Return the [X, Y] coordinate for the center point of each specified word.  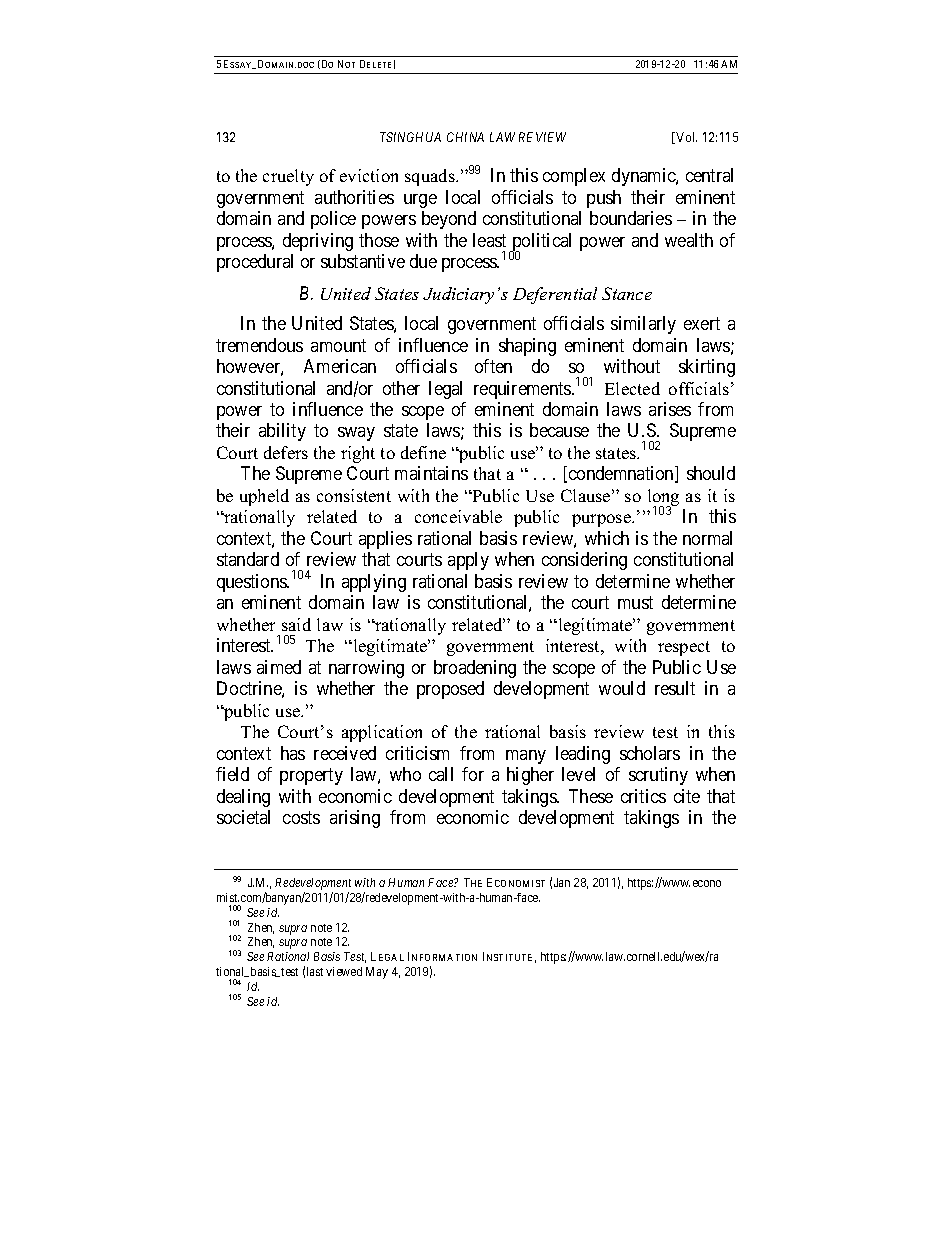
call [441, 774]
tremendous [259, 345]
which [607, 538]
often [493, 366]
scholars [650, 753]
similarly [643, 325]
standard [248, 559]
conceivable [458, 516]
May [377, 973]
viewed [344, 971]
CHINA [465, 137]
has [293, 753]
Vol [685, 138]
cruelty [288, 177]
